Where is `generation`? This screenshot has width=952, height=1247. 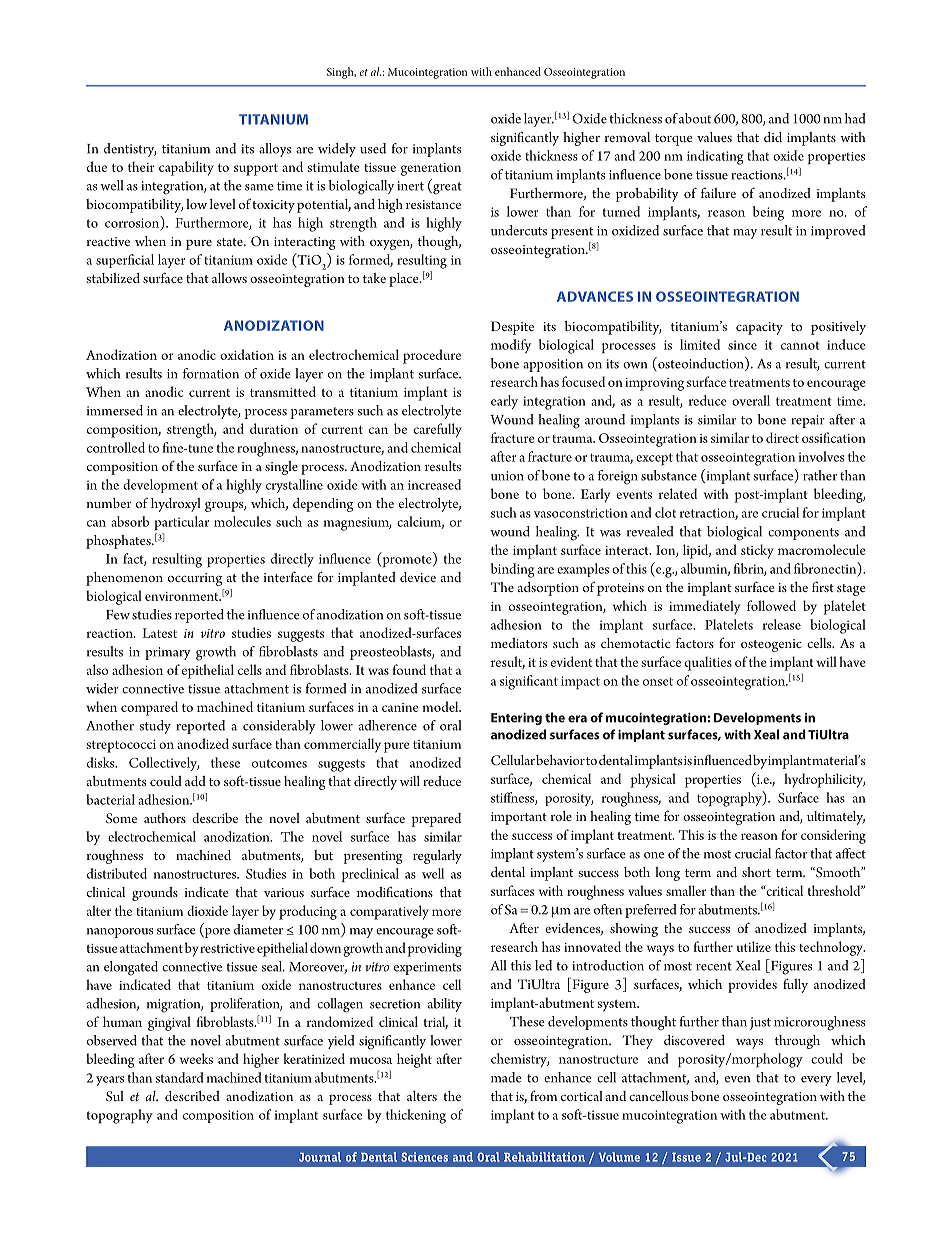
generation is located at coordinates (431, 169).
